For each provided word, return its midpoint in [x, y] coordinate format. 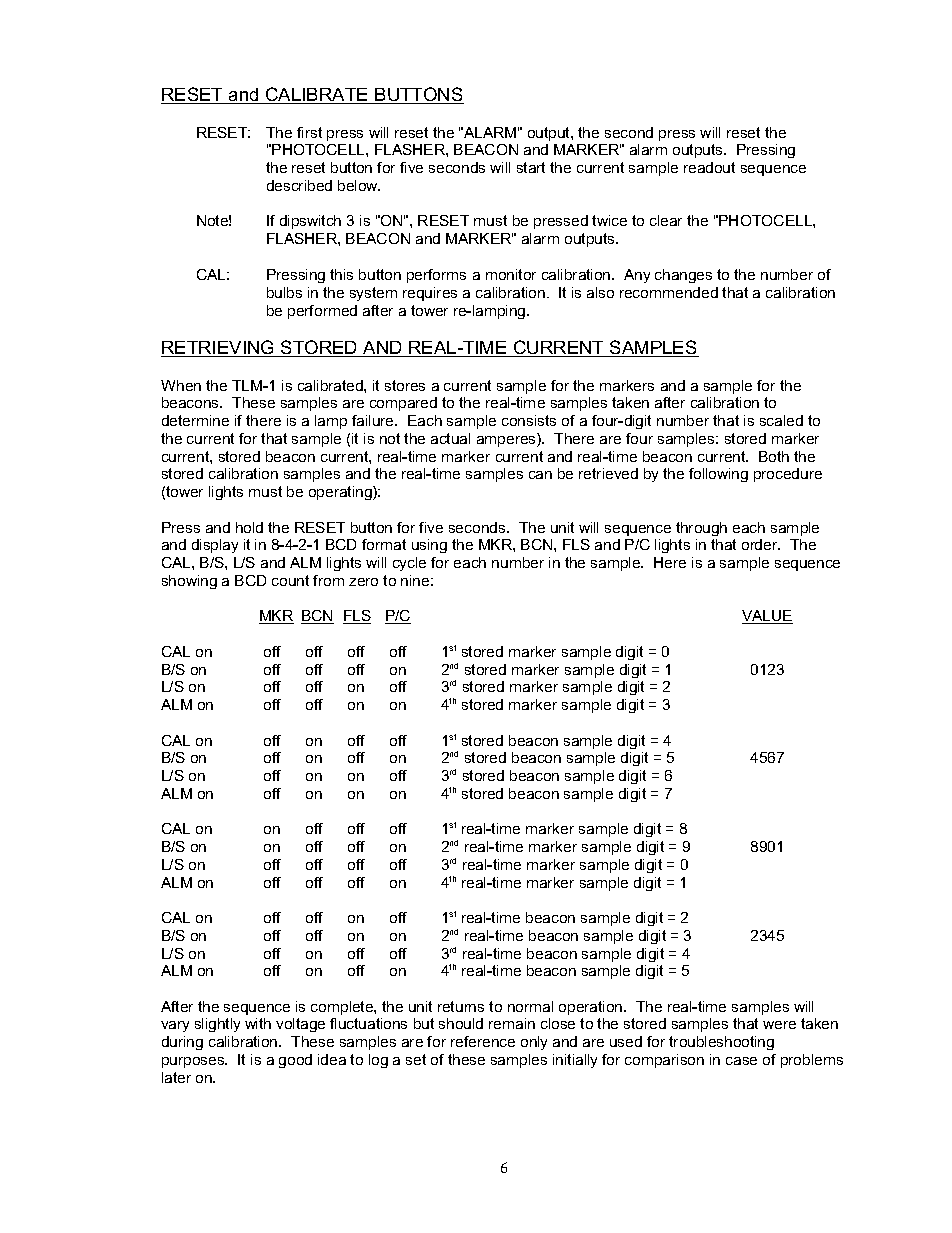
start [531, 167]
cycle [409, 564]
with [258, 1023]
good [295, 1061]
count [290, 580]
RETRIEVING [219, 348]
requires [430, 294]
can [540, 475]
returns [461, 1006]
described [299, 185]
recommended [669, 292]
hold [249, 527]
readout [709, 167]
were [779, 1025]
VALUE [767, 617]
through [701, 529]
